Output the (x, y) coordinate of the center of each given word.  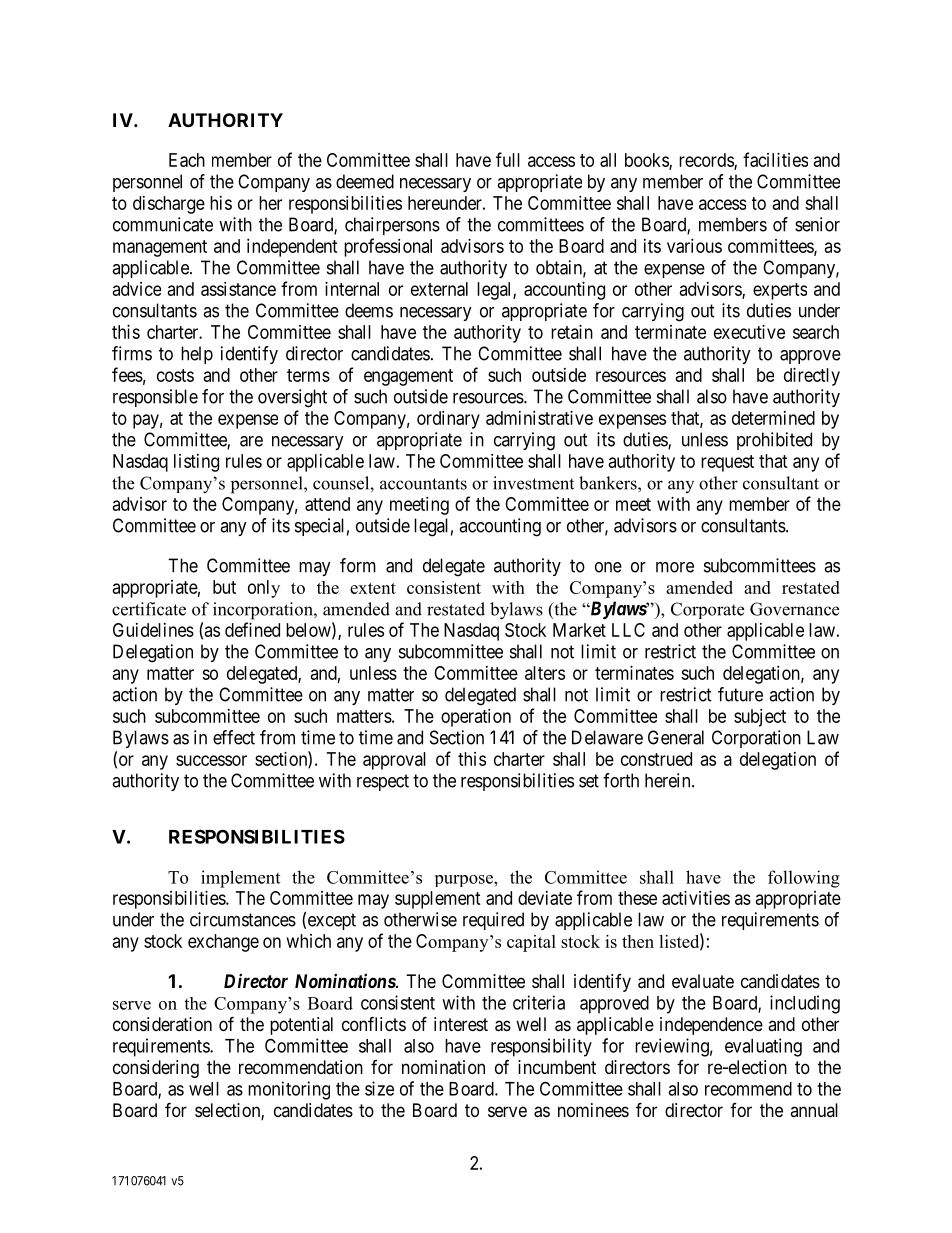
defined (252, 629)
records (707, 161)
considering (156, 1069)
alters (545, 673)
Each (187, 160)
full (508, 159)
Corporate (707, 610)
